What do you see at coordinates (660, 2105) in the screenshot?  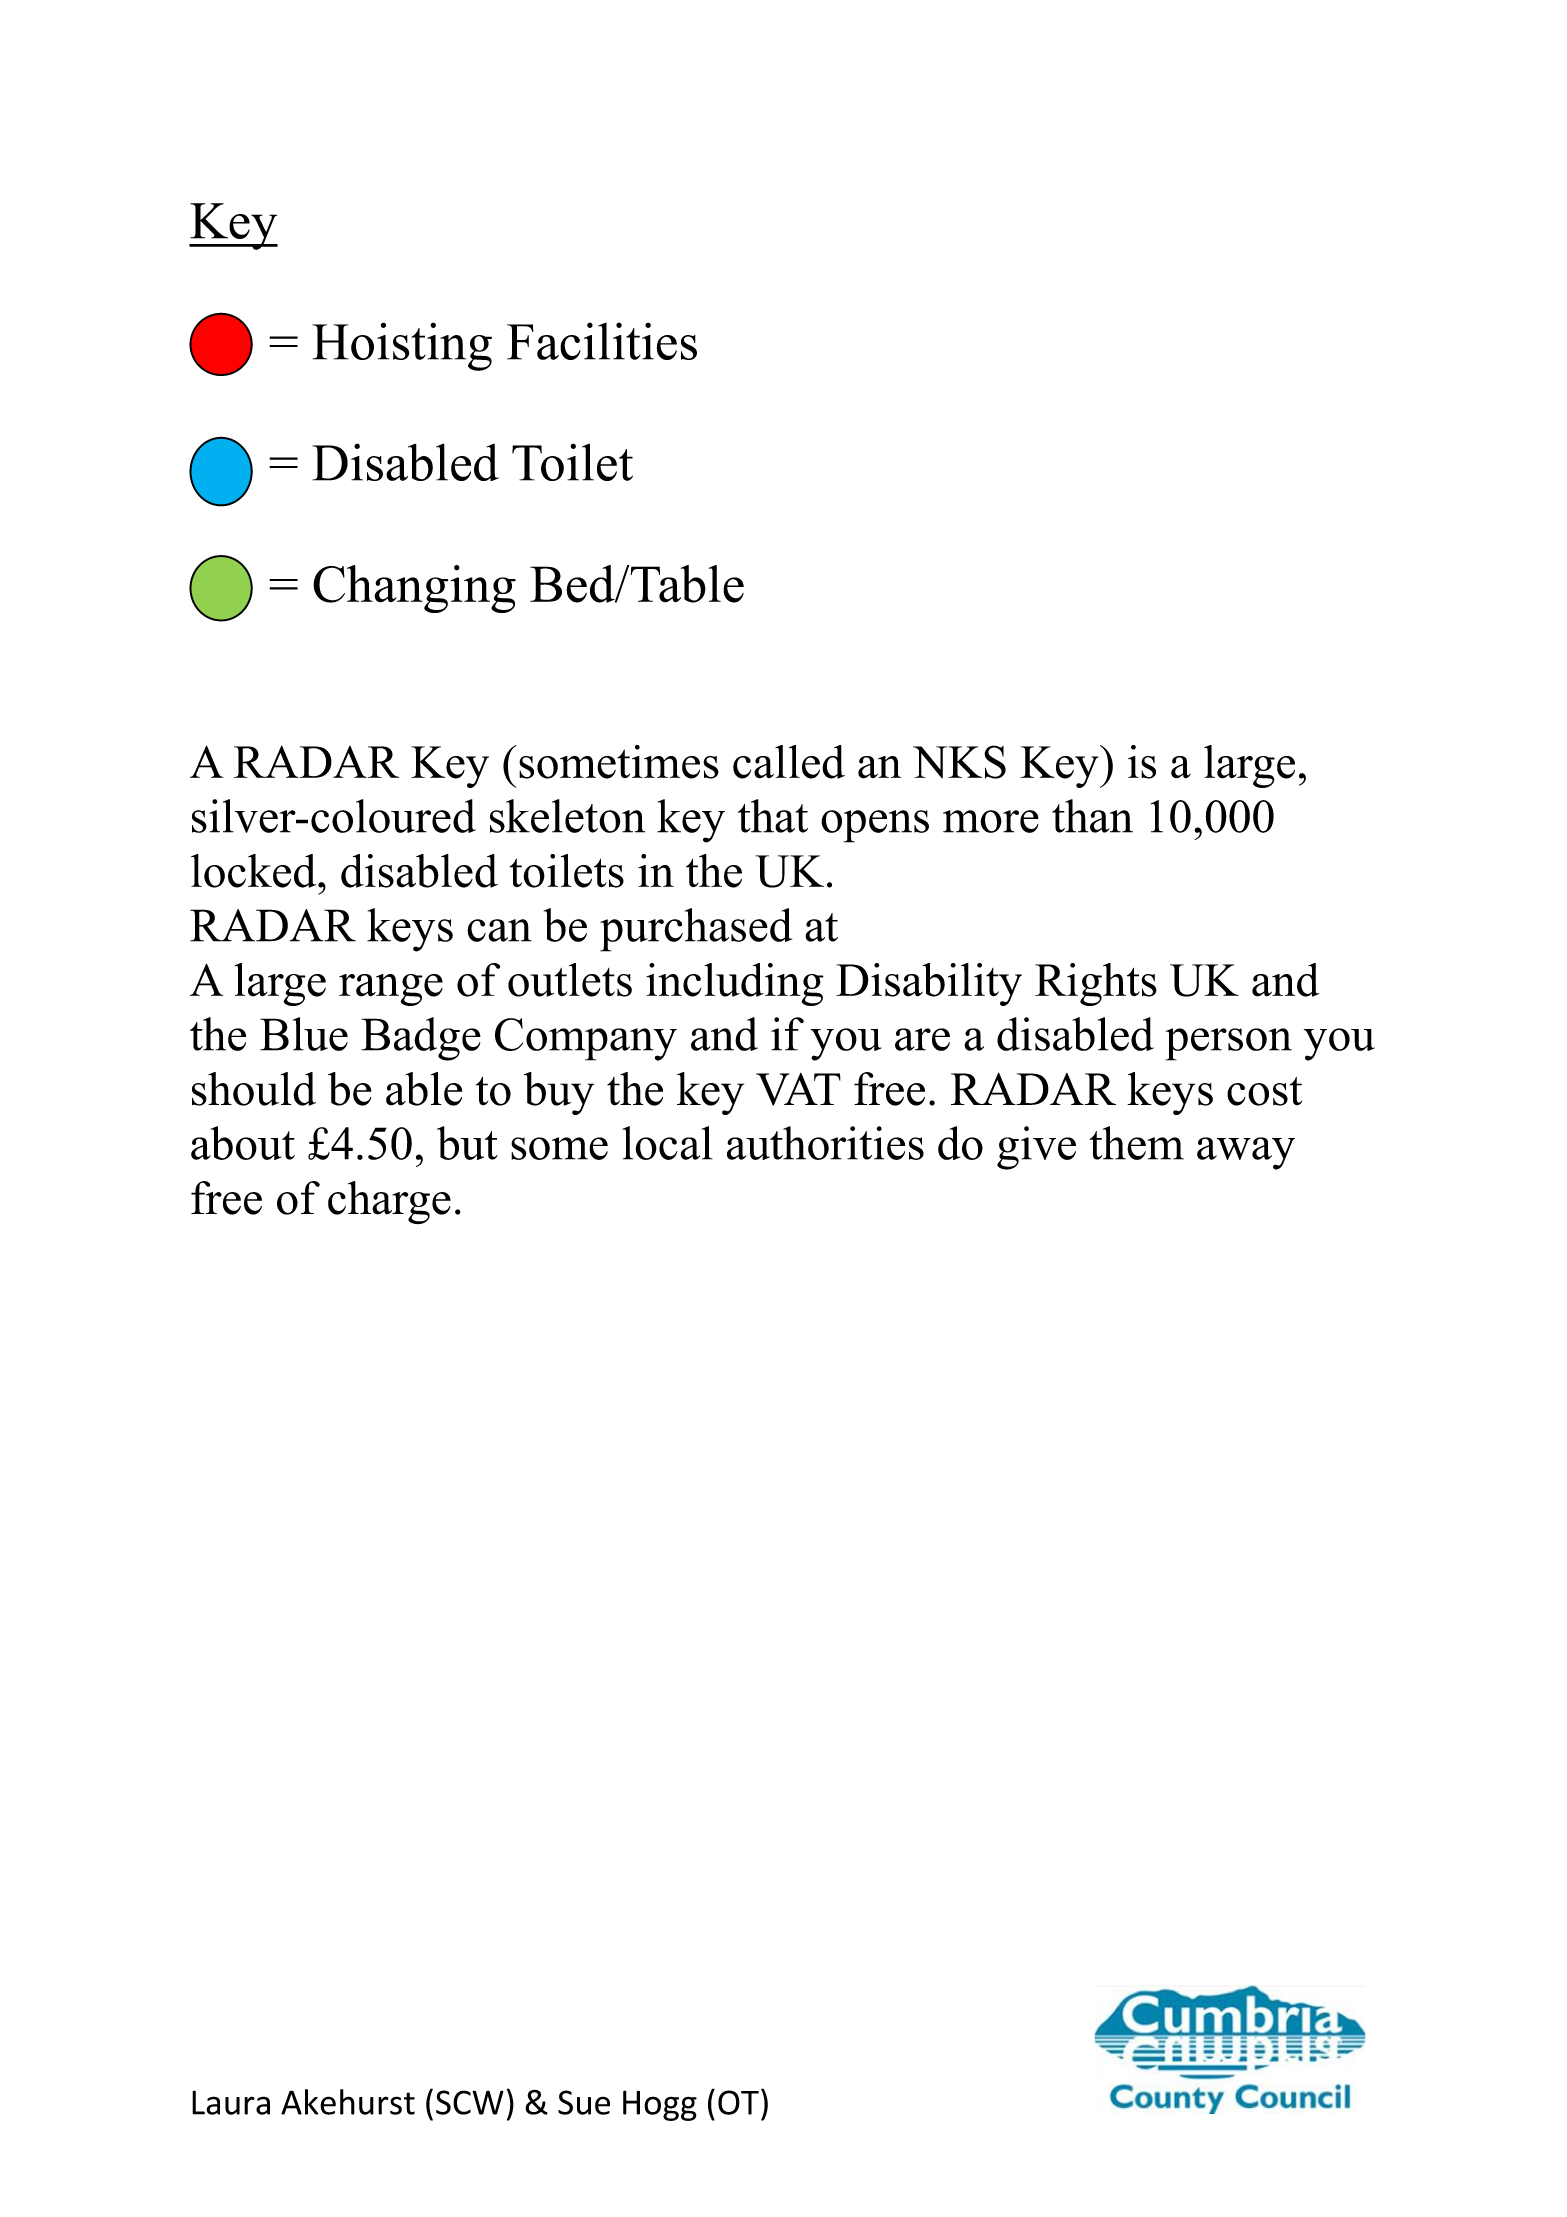 I see `Hogg` at bounding box center [660, 2105].
